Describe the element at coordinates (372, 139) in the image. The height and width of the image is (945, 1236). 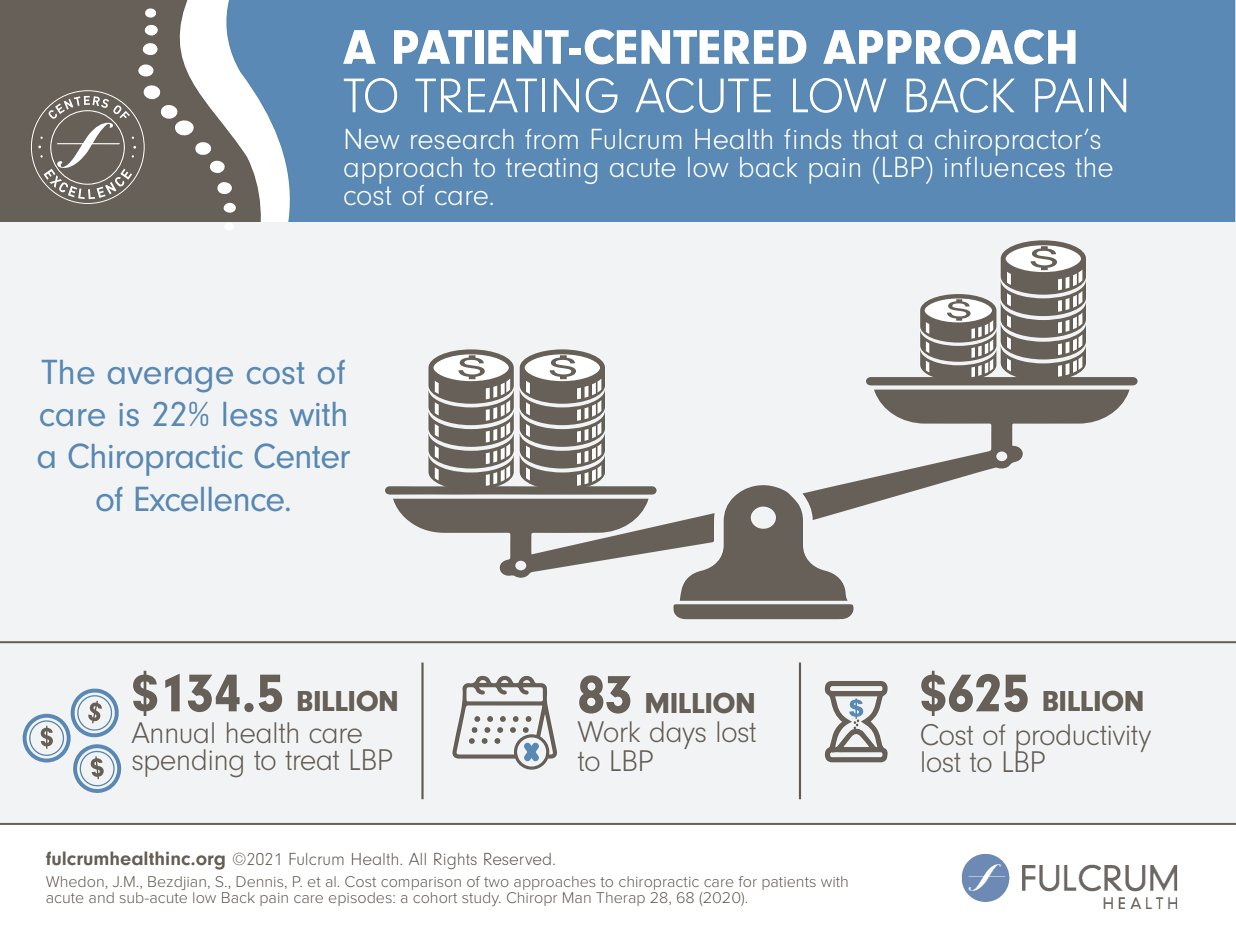
I see `New` at that location.
